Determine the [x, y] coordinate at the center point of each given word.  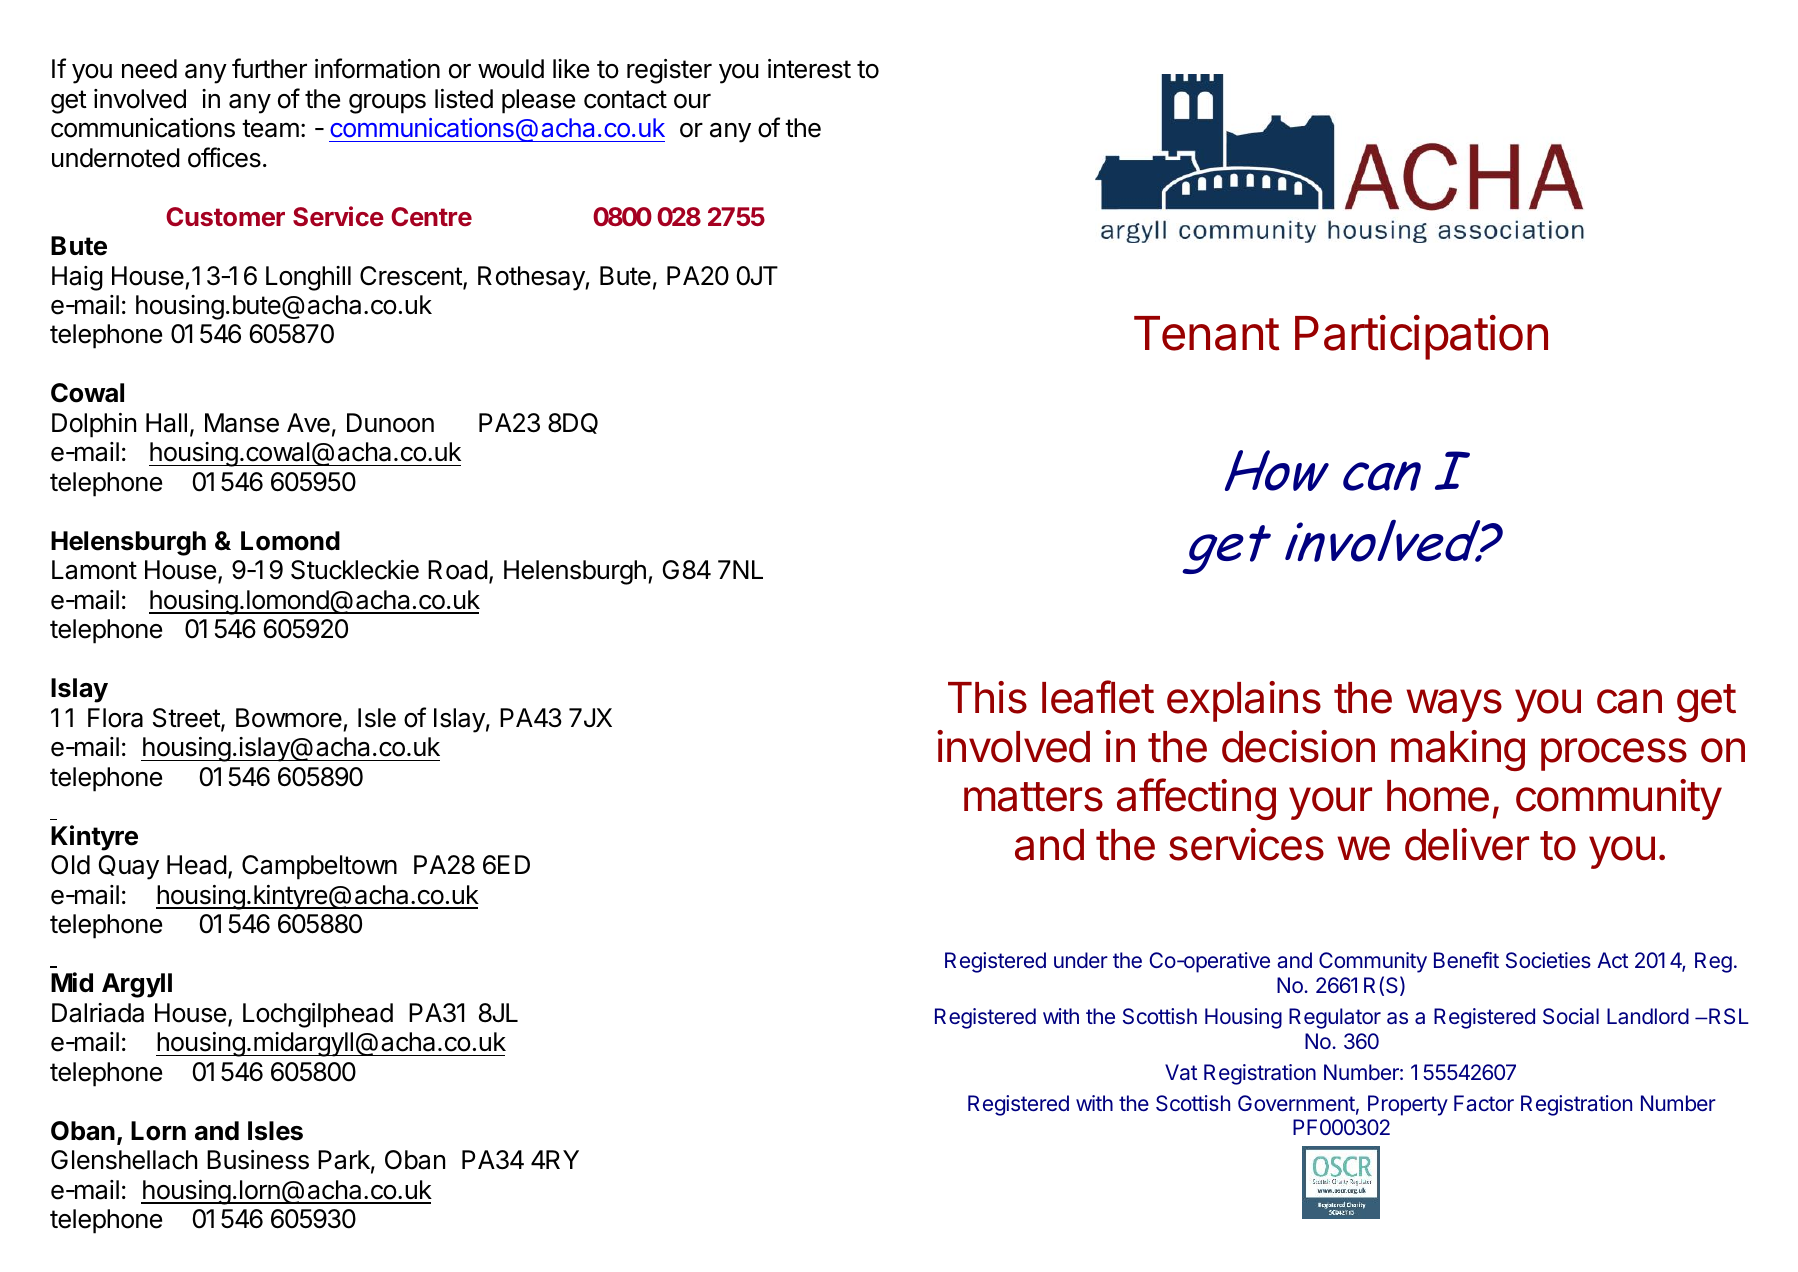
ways [1454, 705]
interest [809, 69]
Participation [1421, 337]
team [270, 128]
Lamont [94, 570]
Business [258, 1160]
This [987, 697]
